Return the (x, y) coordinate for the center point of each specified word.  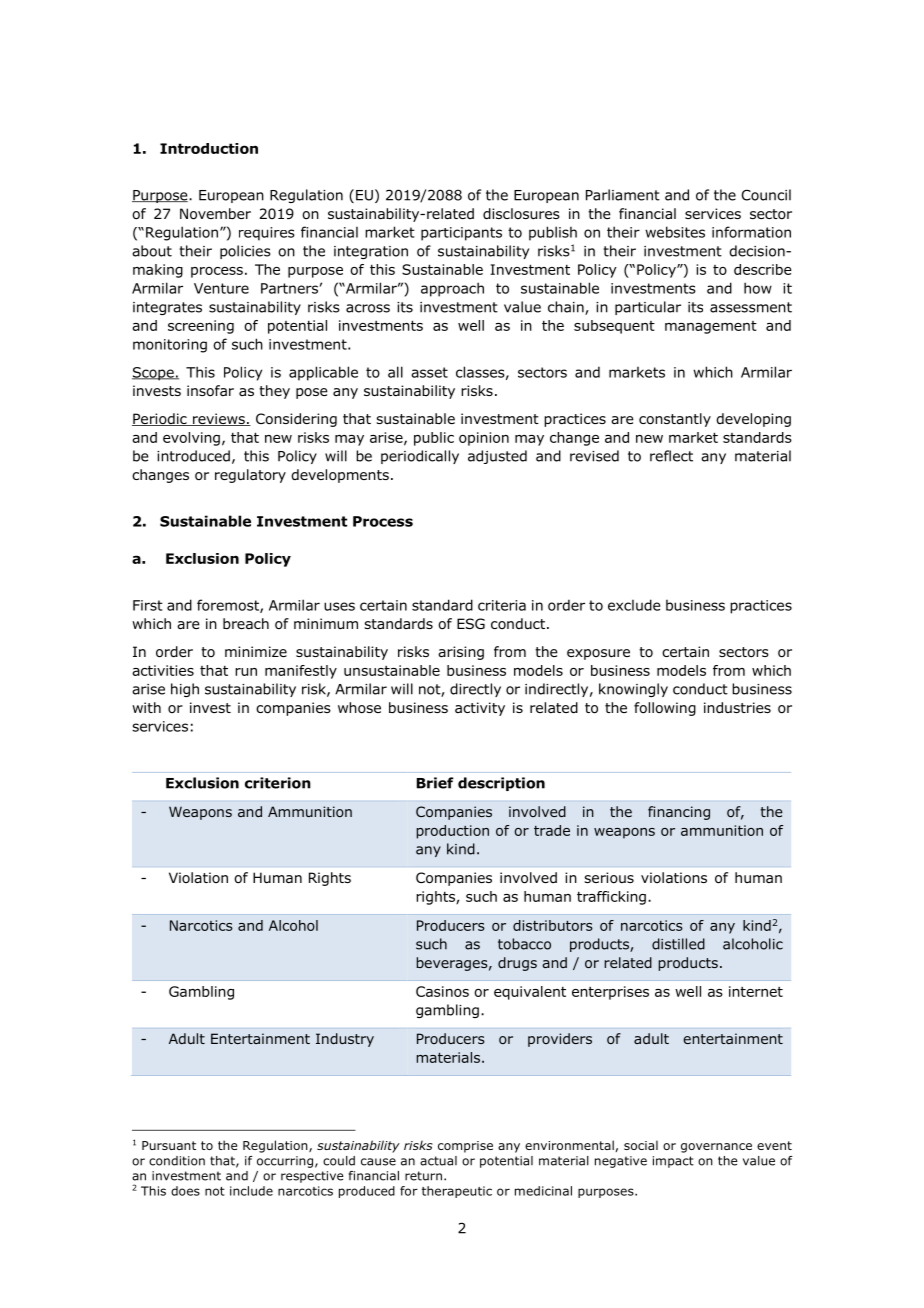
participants (461, 234)
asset (429, 372)
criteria (502, 605)
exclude (634, 605)
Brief (435, 783)
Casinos (442, 991)
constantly (675, 420)
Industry (345, 1040)
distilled (678, 944)
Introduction (209, 148)
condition (177, 1161)
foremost (229, 606)
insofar (210, 391)
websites (675, 232)
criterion (278, 783)
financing (679, 813)
